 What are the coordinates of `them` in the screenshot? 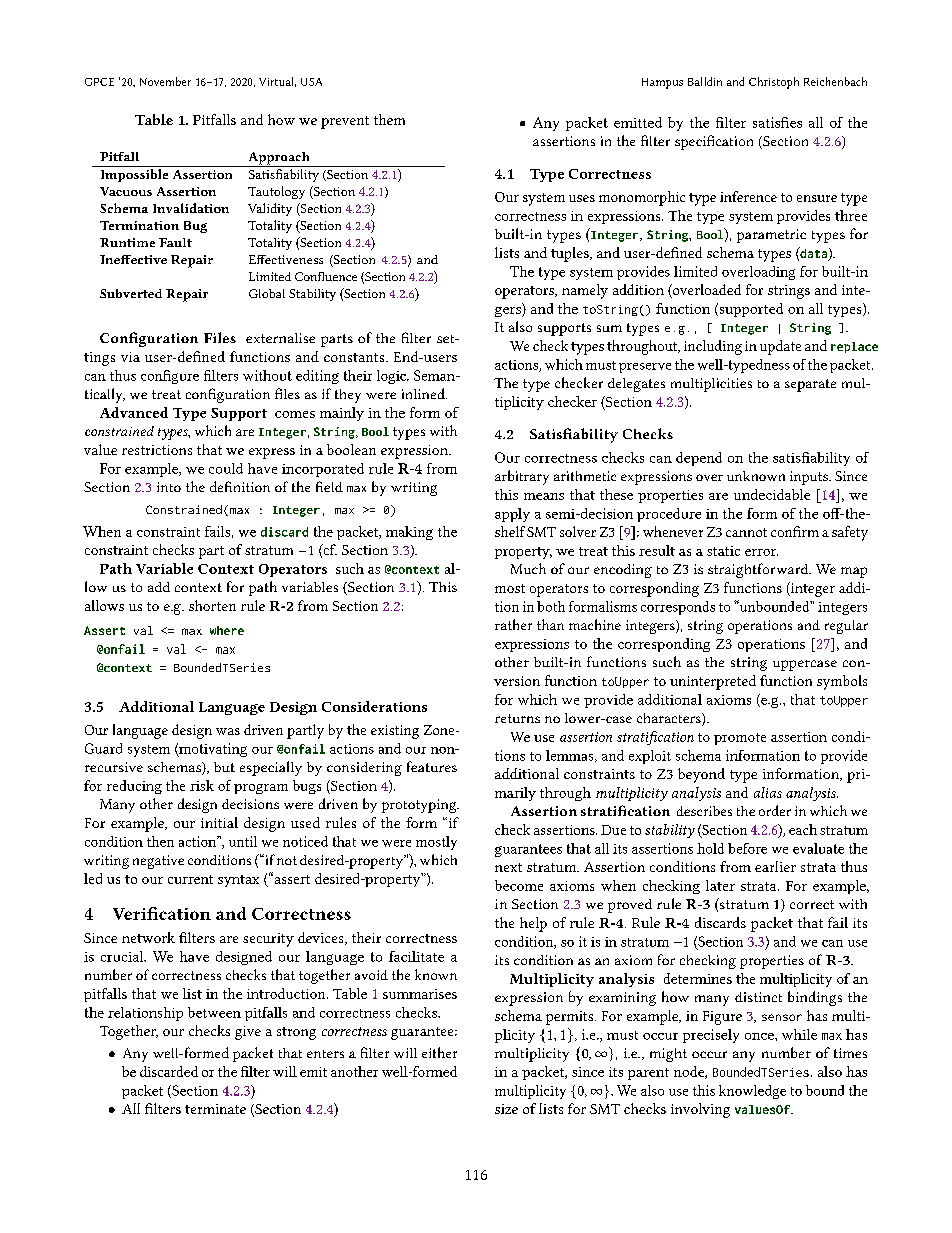 It's located at (389, 119).
